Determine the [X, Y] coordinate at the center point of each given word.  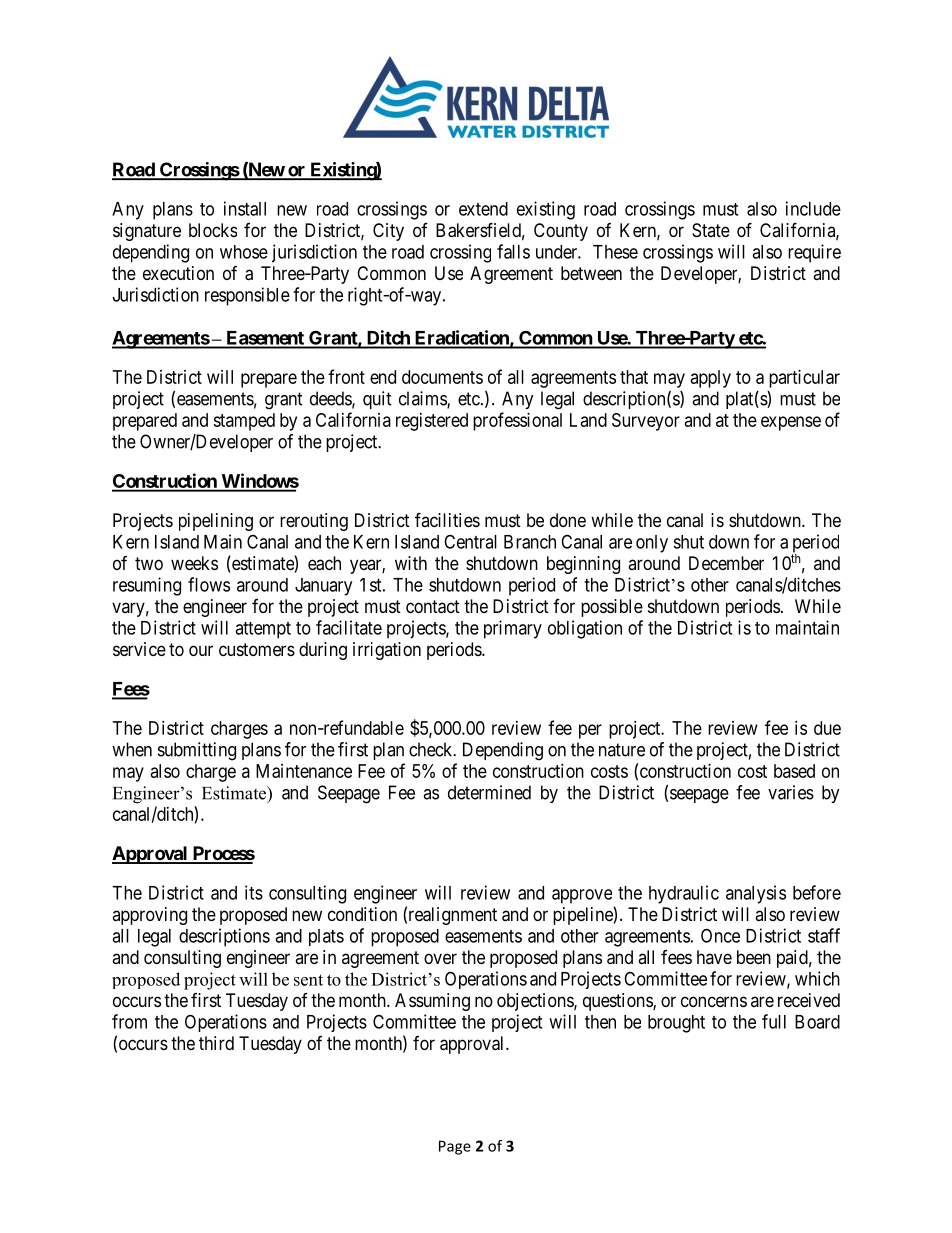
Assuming [432, 1002]
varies [791, 792]
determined [489, 792]
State [711, 230]
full [774, 1021]
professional [517, 421]
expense [791, 423]
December [726, 563]
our [201, 650]
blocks [213, 230]
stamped [244, 422]
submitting [197, 751]
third [216, 1043]
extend [483, 209]
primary [513, 629]
